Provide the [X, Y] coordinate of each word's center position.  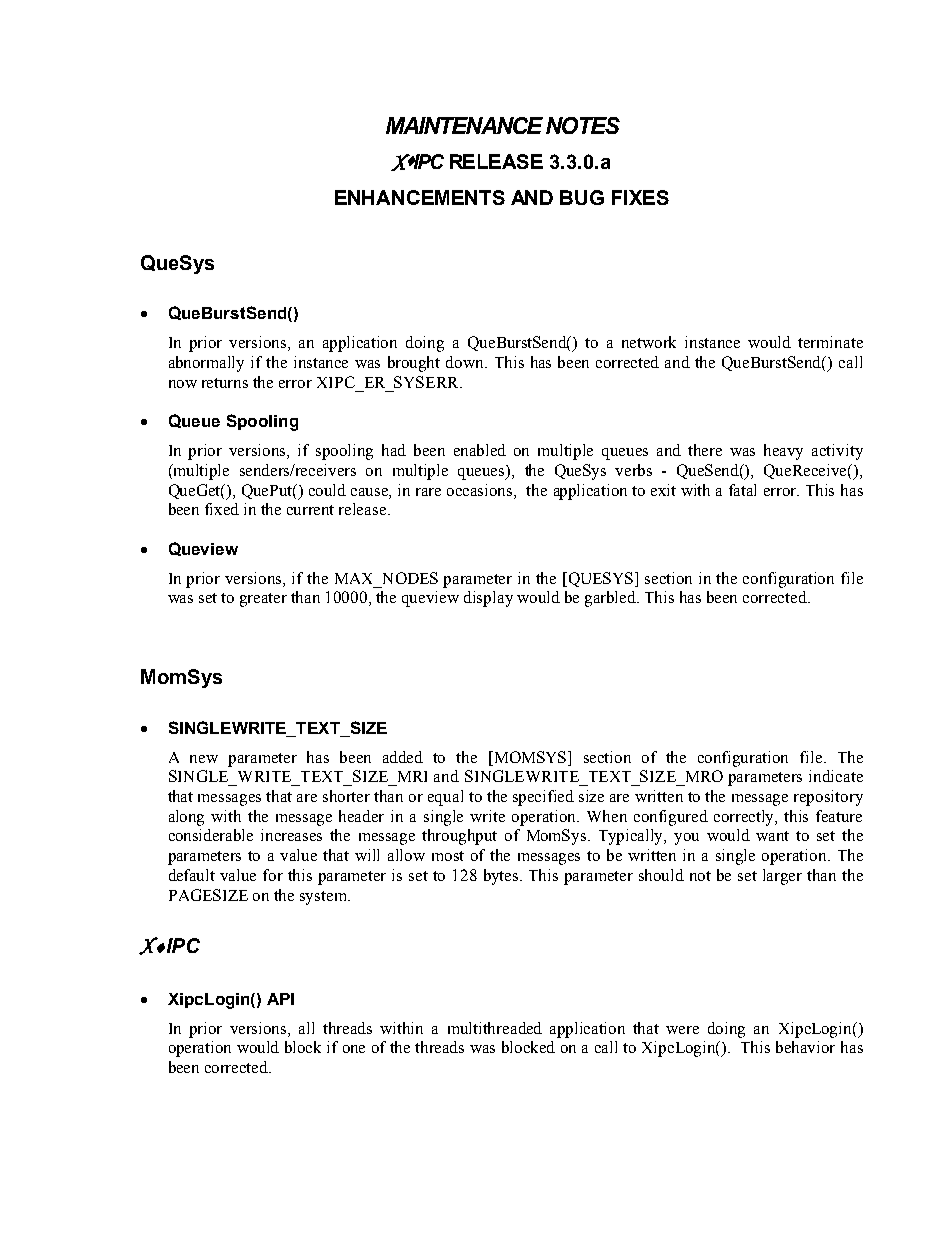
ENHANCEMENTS [420, 197]
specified [543, 798]
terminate [830, 342]
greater [263, 600]
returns [225, 383]
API [280, 999]
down [466, 362]
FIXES [640, 197]
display [488, 599]
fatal [742, 490]
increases [291, 835]
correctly [745, 818]
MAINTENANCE [464, 125]
